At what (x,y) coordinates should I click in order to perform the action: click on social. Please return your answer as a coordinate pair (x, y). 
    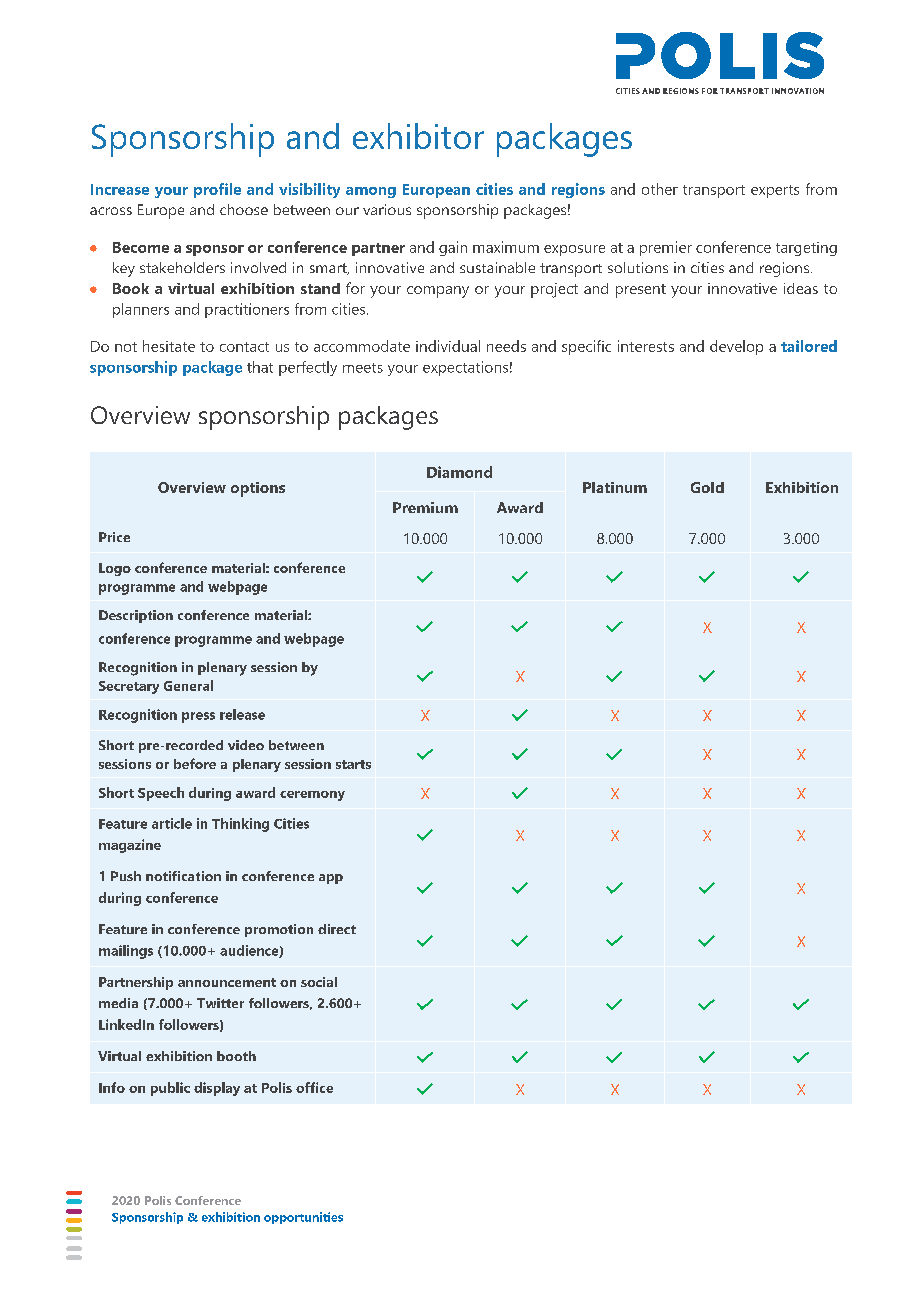
    Looking at the image, I should click on (319, 982).
